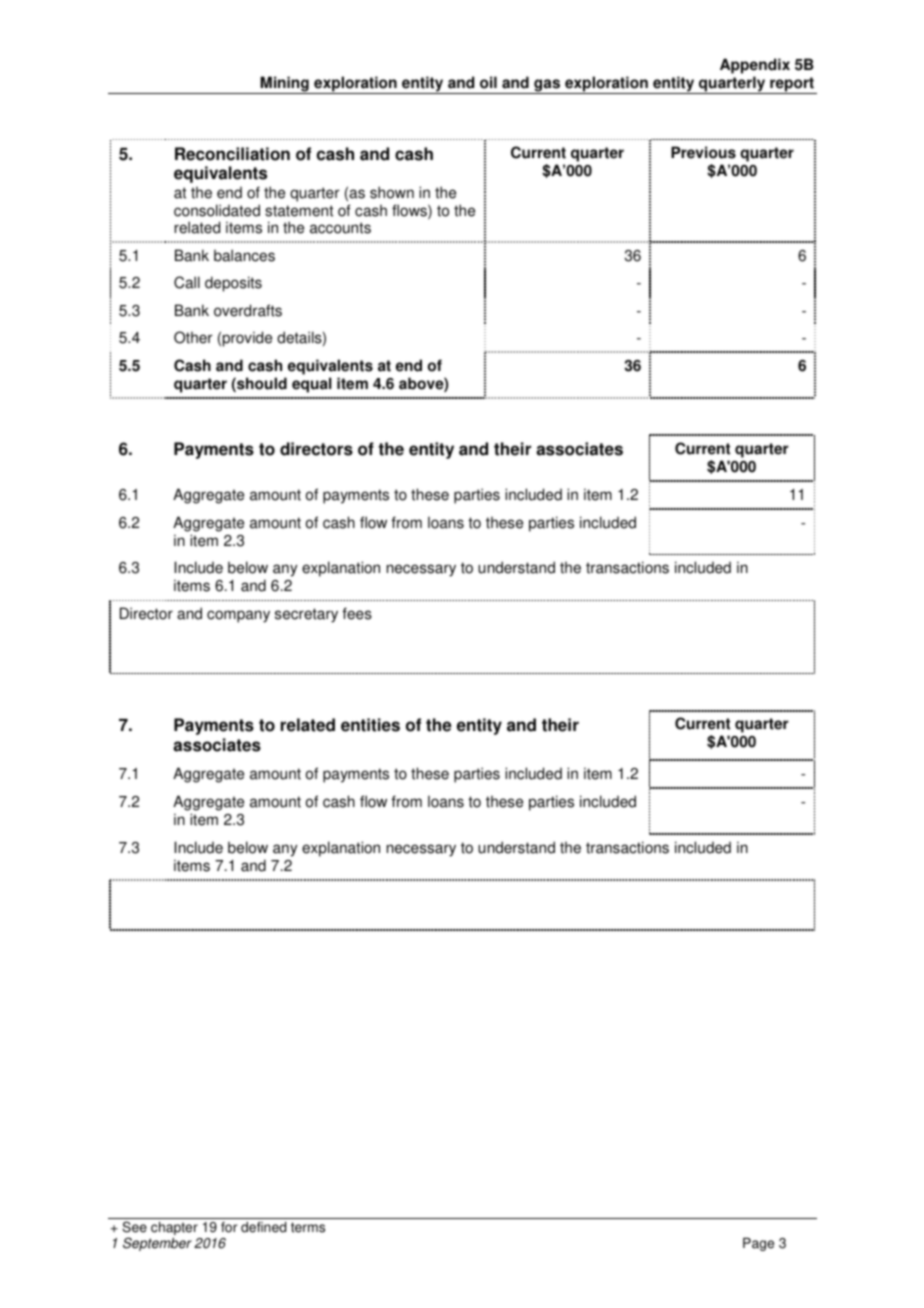 The image size is (924, 1308). What do you see at coordinates (370, 725) in the screenshot?
I see `entities` at bounding box center [370, 725].
